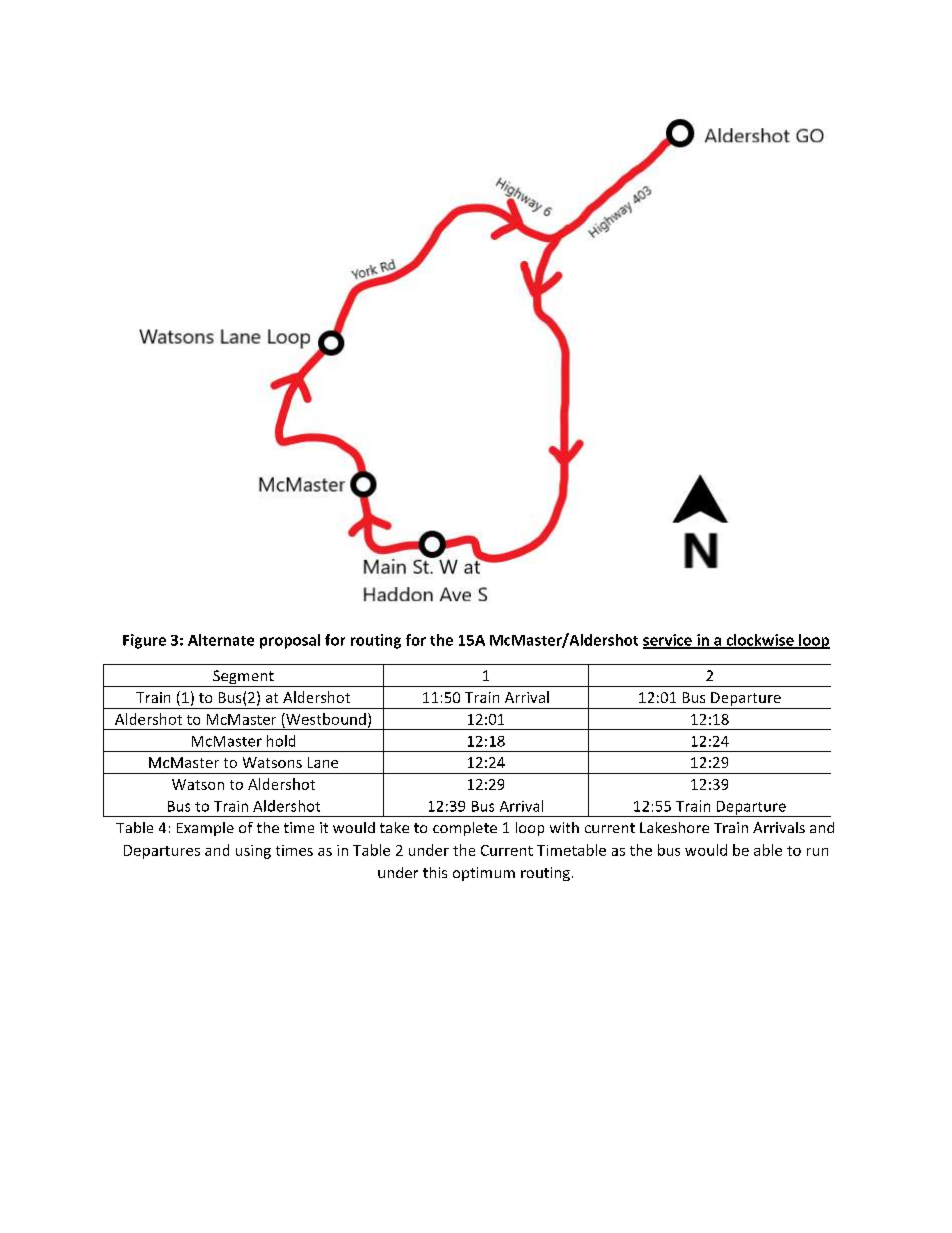  Describe the element at coordinates (323, 762) in the screenshot. I see `Lane` at that location.
